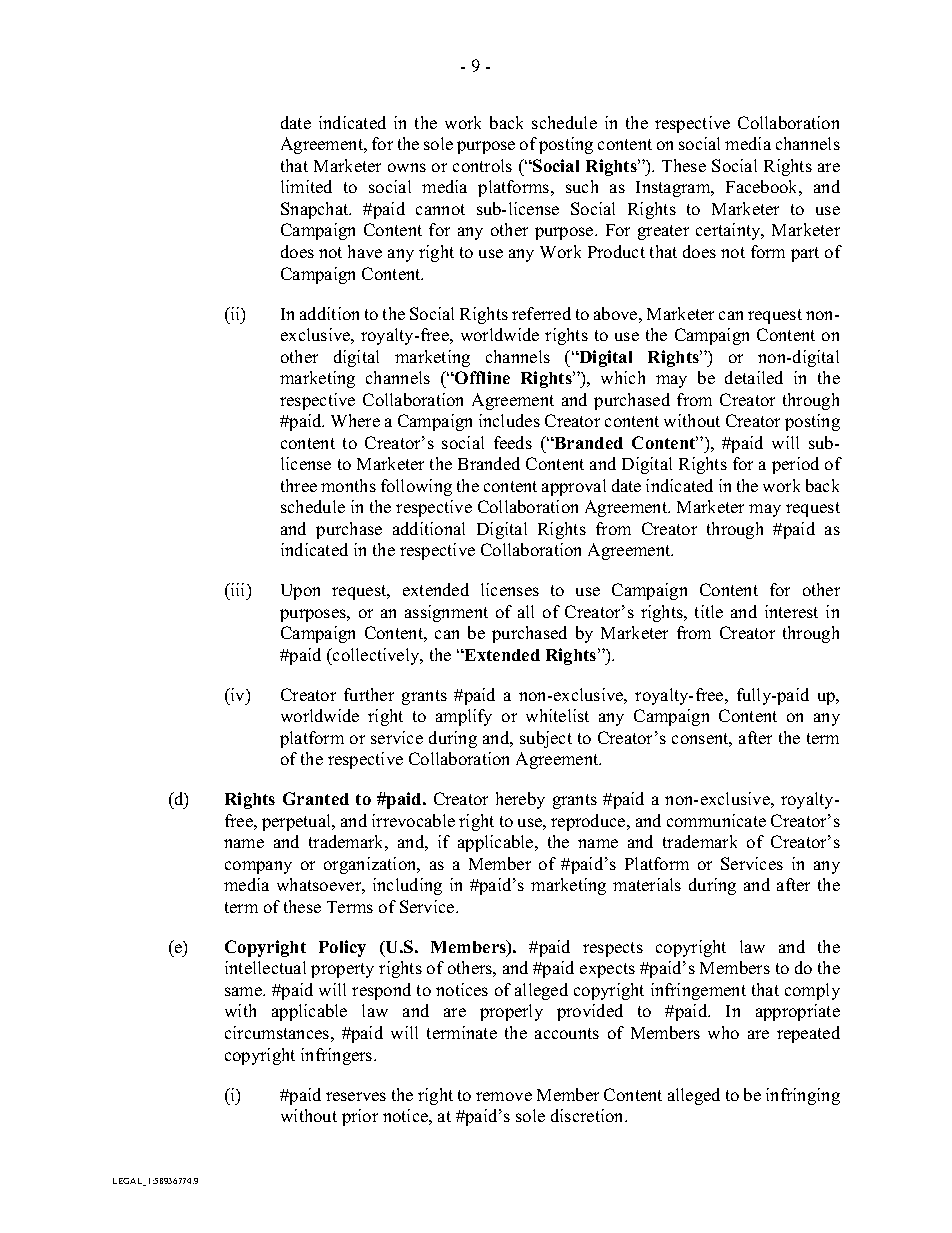 This screenshot has width=952, height=1233. I want to click on remove, so click(504, 1096).
